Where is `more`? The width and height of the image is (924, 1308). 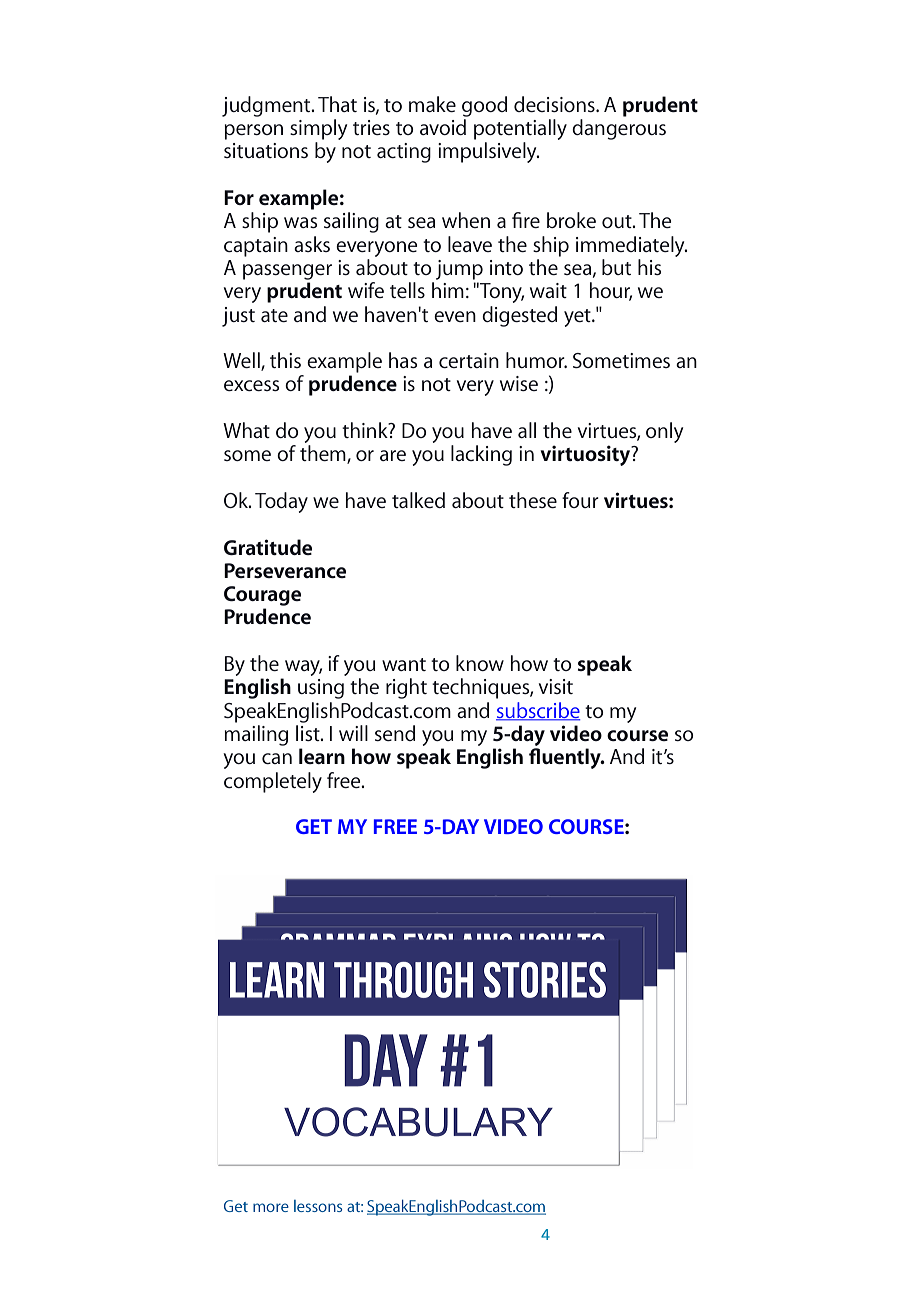 more is located at coordinates (271, 1207).
